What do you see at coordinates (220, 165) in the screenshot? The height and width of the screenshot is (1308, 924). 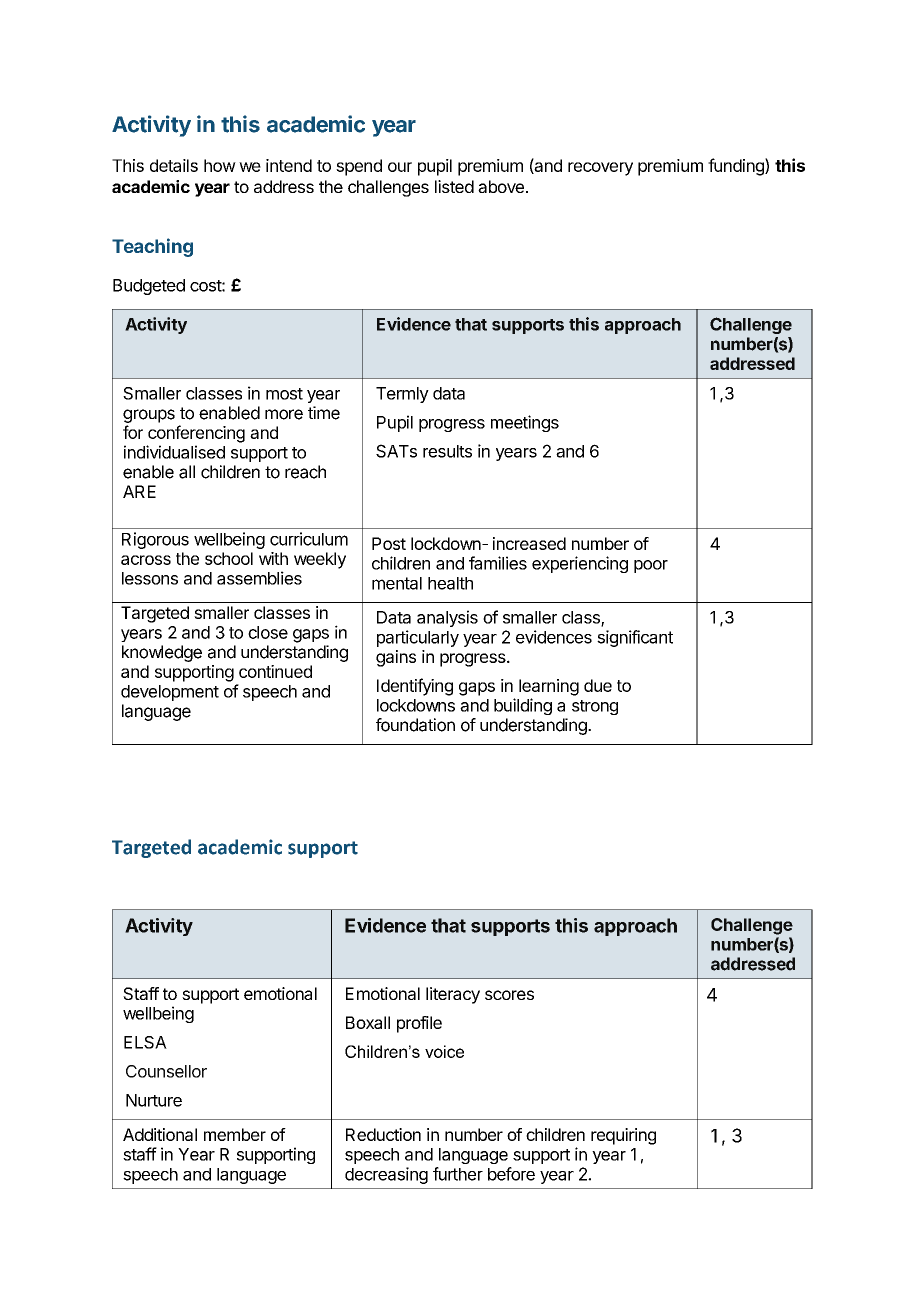 I see `how` at bounding box center [220, 165].
